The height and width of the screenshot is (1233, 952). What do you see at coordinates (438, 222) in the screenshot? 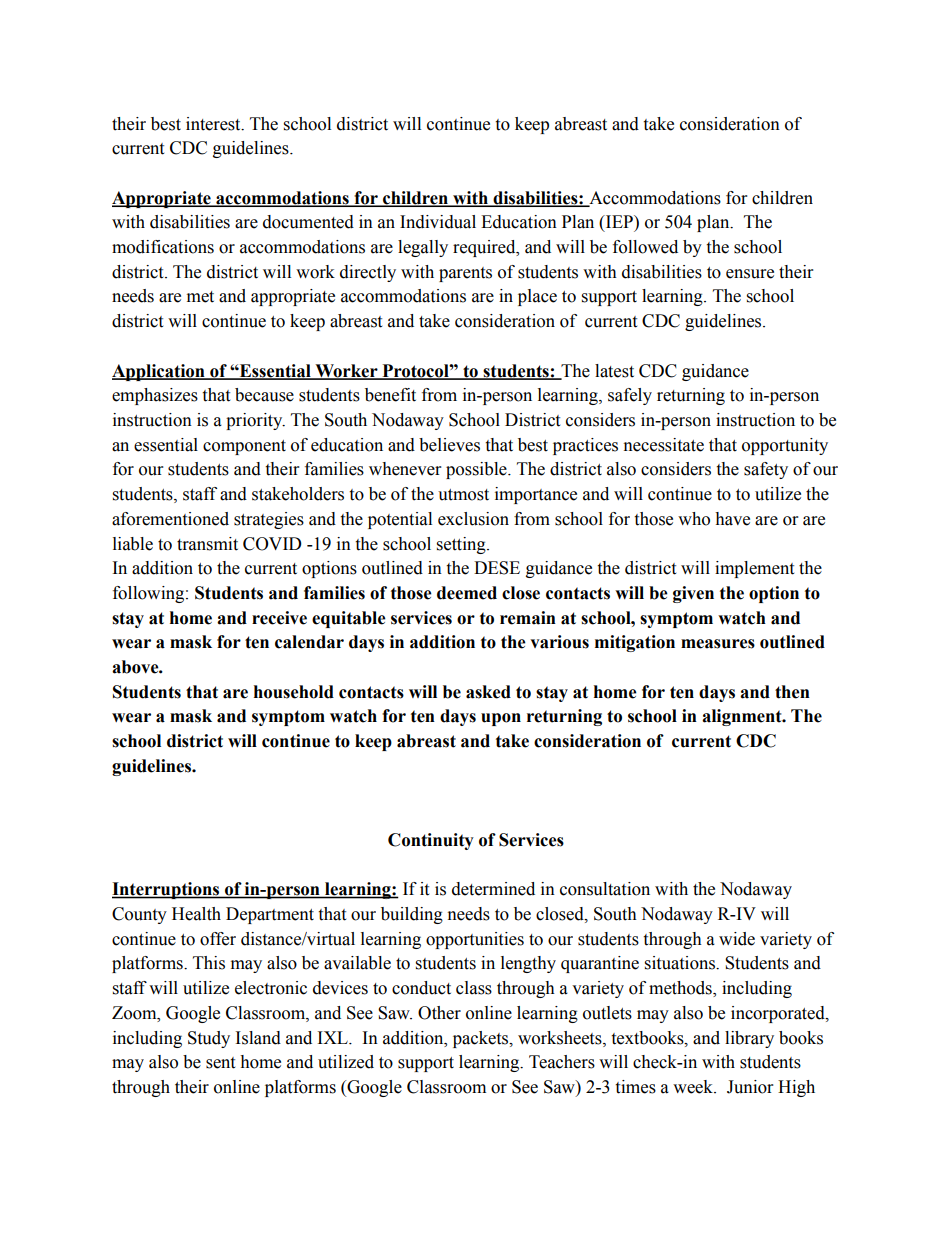
I see `Individual` at bounding box center [438, 222].
